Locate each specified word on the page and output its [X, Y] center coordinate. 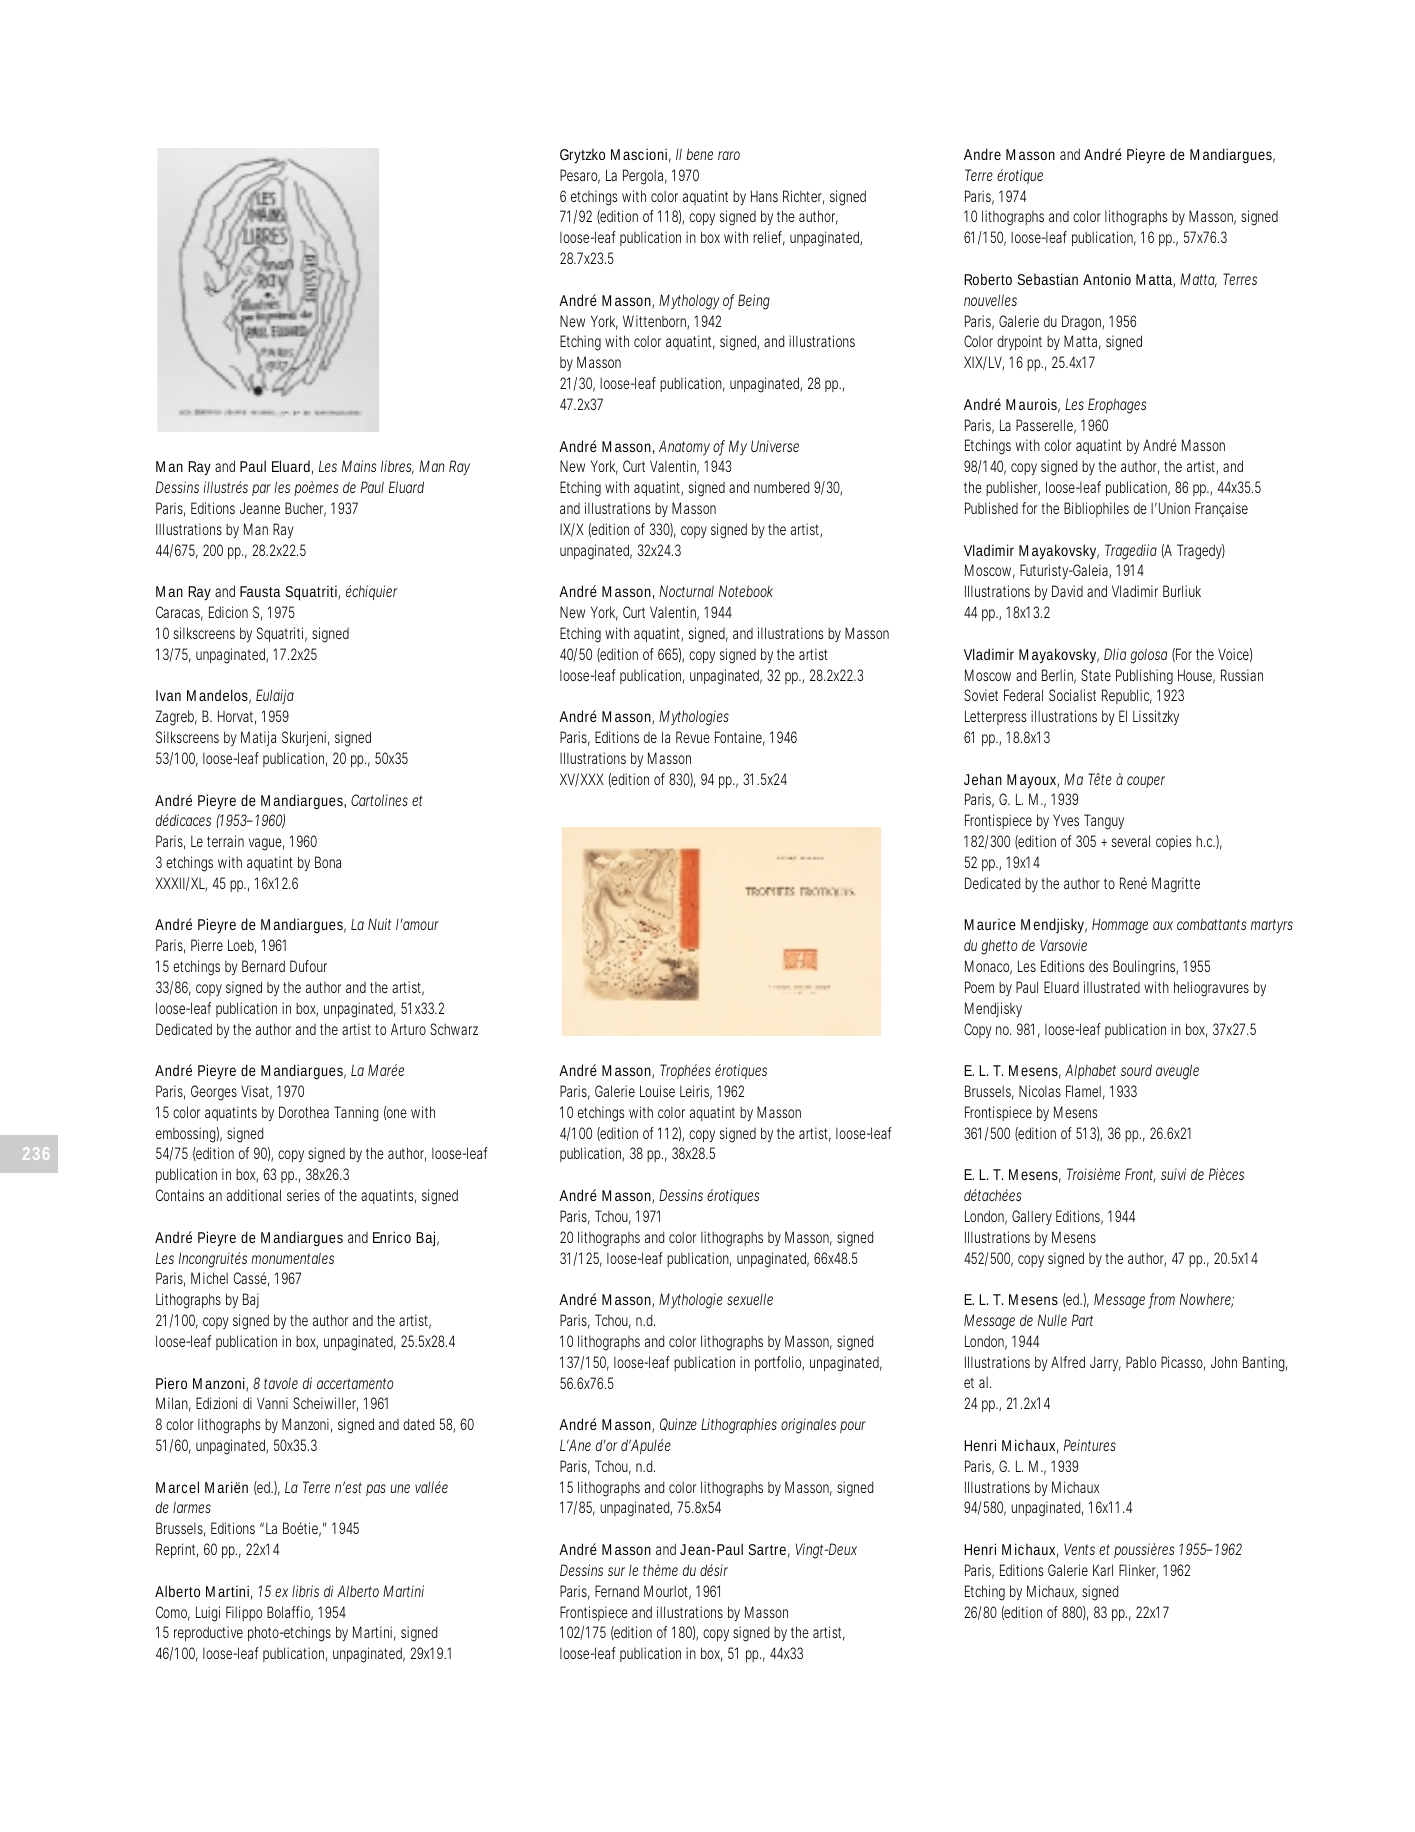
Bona [328, 862]
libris [305, 1591]
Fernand [617, 1591]
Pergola [645, 177]
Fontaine [740, 738]
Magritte [1176, 885]
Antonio [1107, 279]
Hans [764, 196]
